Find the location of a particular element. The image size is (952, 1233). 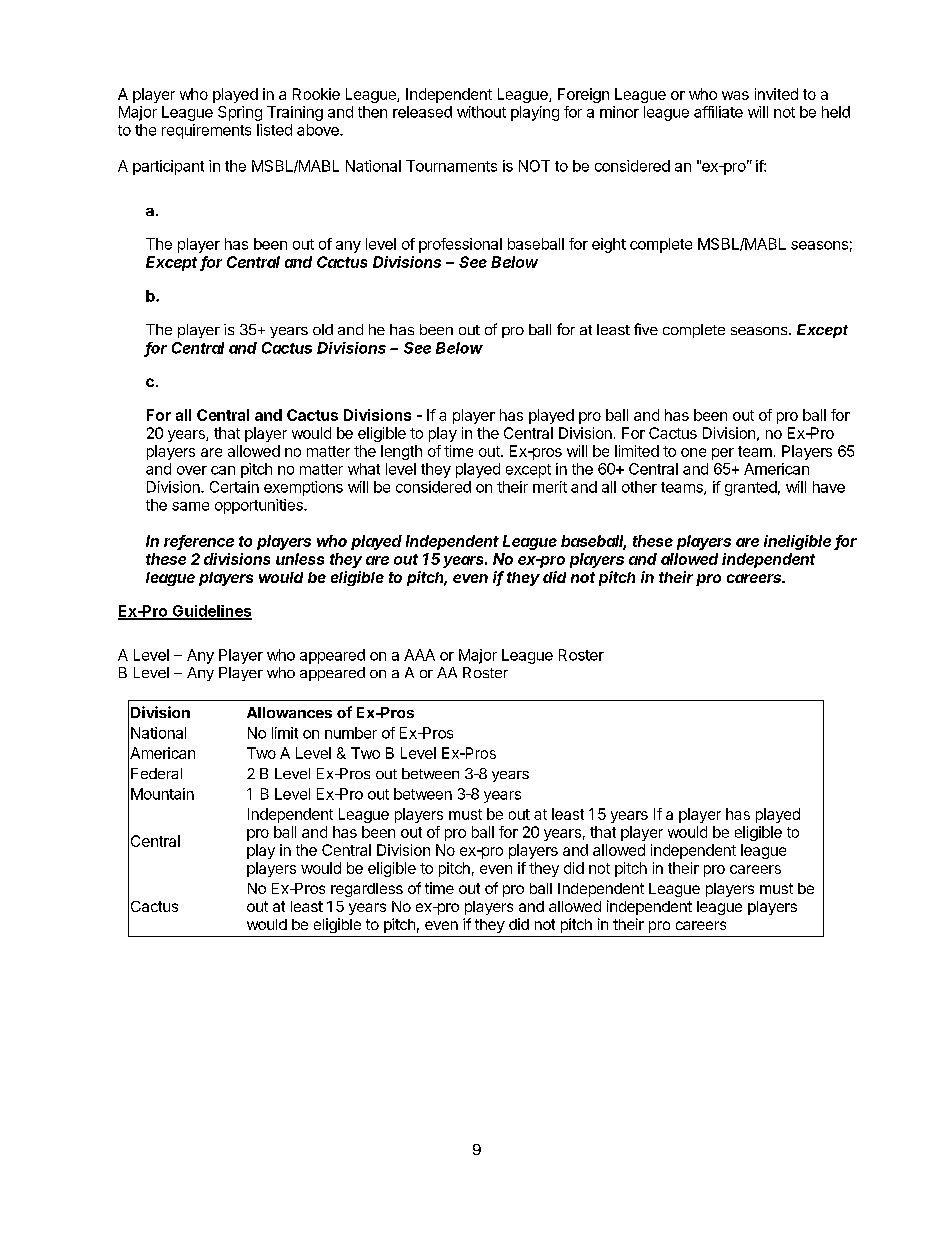

AAA is located at coordinates (419, 655).
